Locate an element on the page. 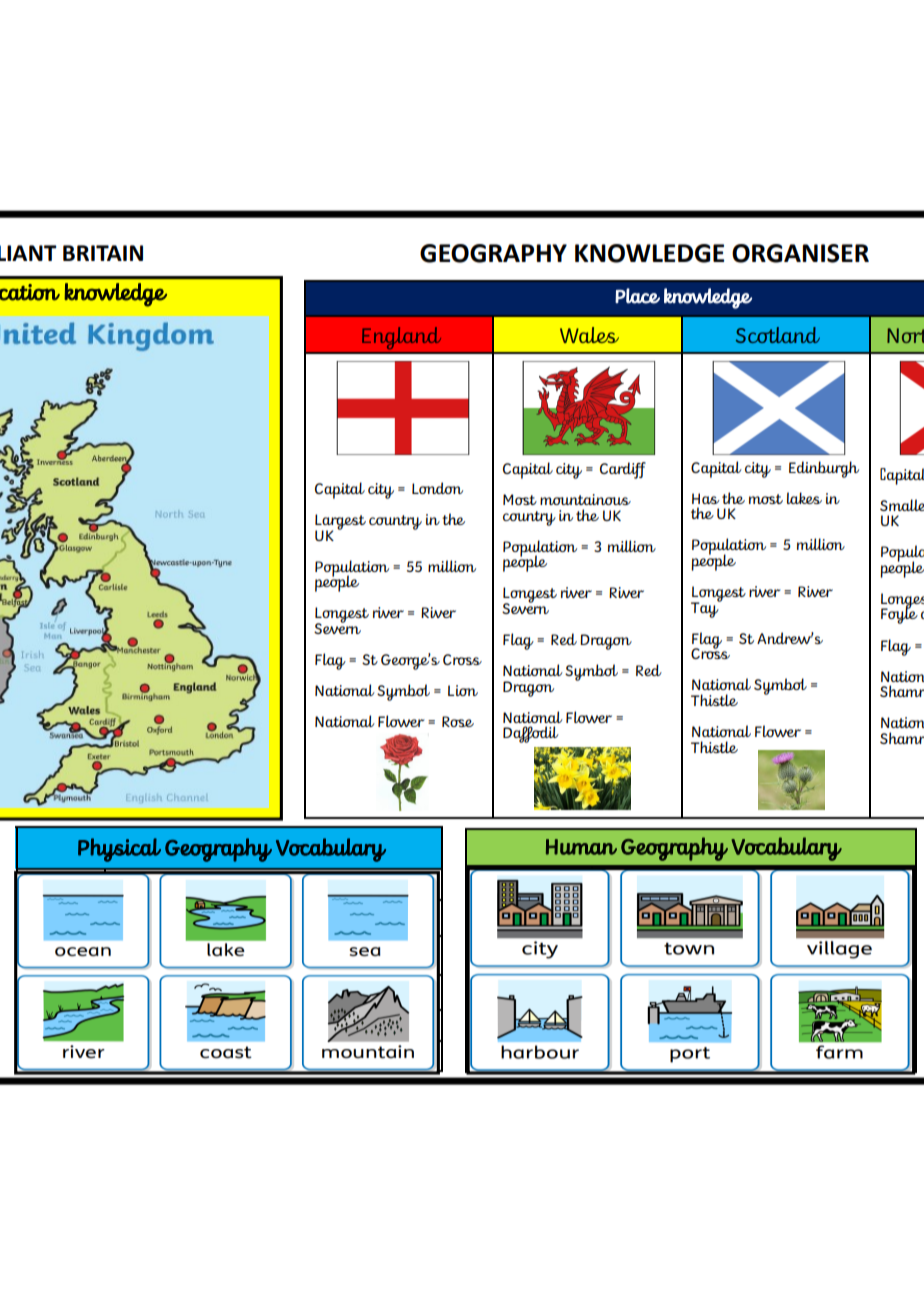  Edinburgh is located at coordinates (824, 469).
